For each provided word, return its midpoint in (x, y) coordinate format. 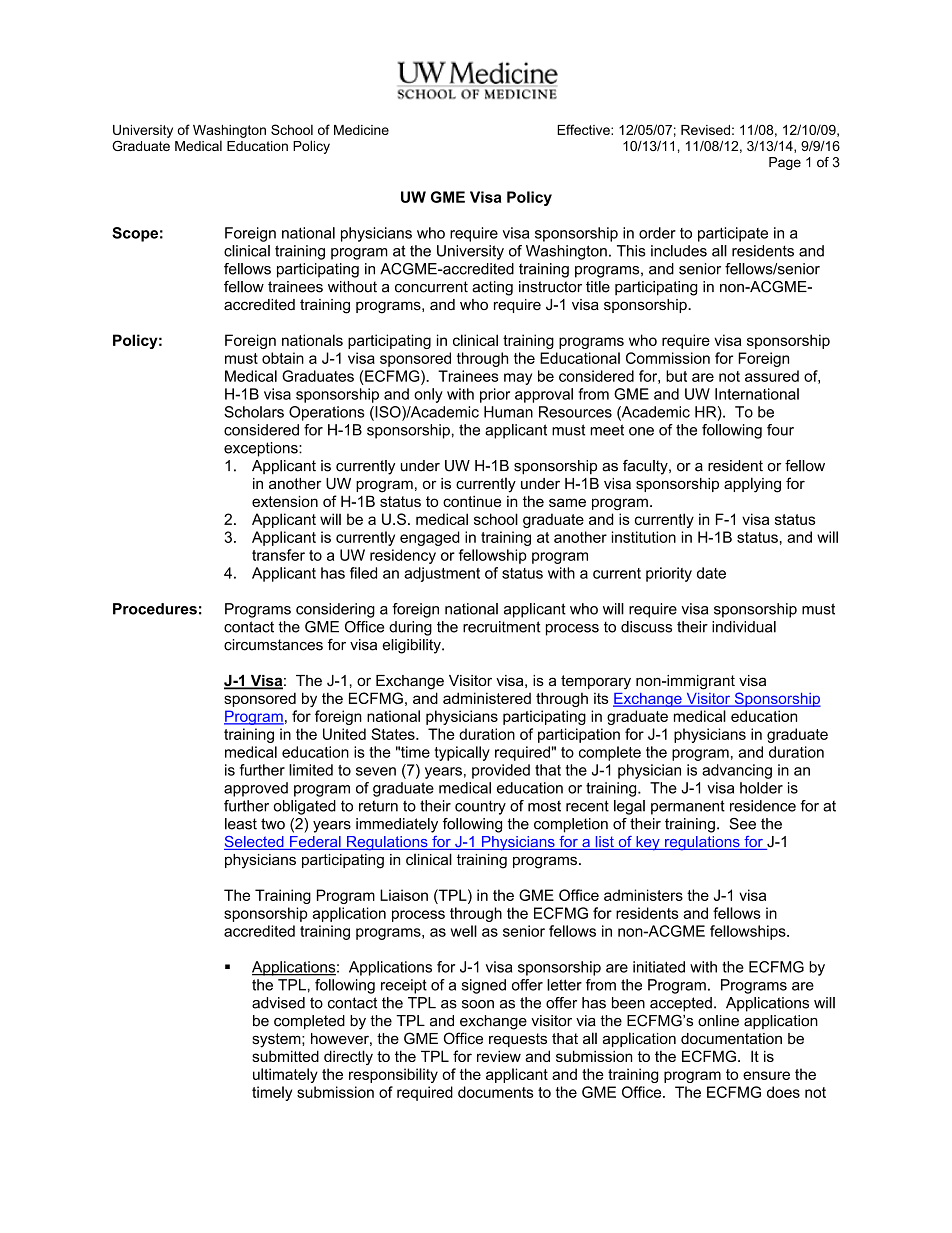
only (428, 395)
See (743, 824)
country (480, 807)
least (241, 824)
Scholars (254, 412)
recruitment (502, 627)
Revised (705, 130)
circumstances (273, 645)
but (676, 376)
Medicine (361, 130)
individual (744, 627)
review (499, 1056)
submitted (285, 1056)
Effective (584, 129)
